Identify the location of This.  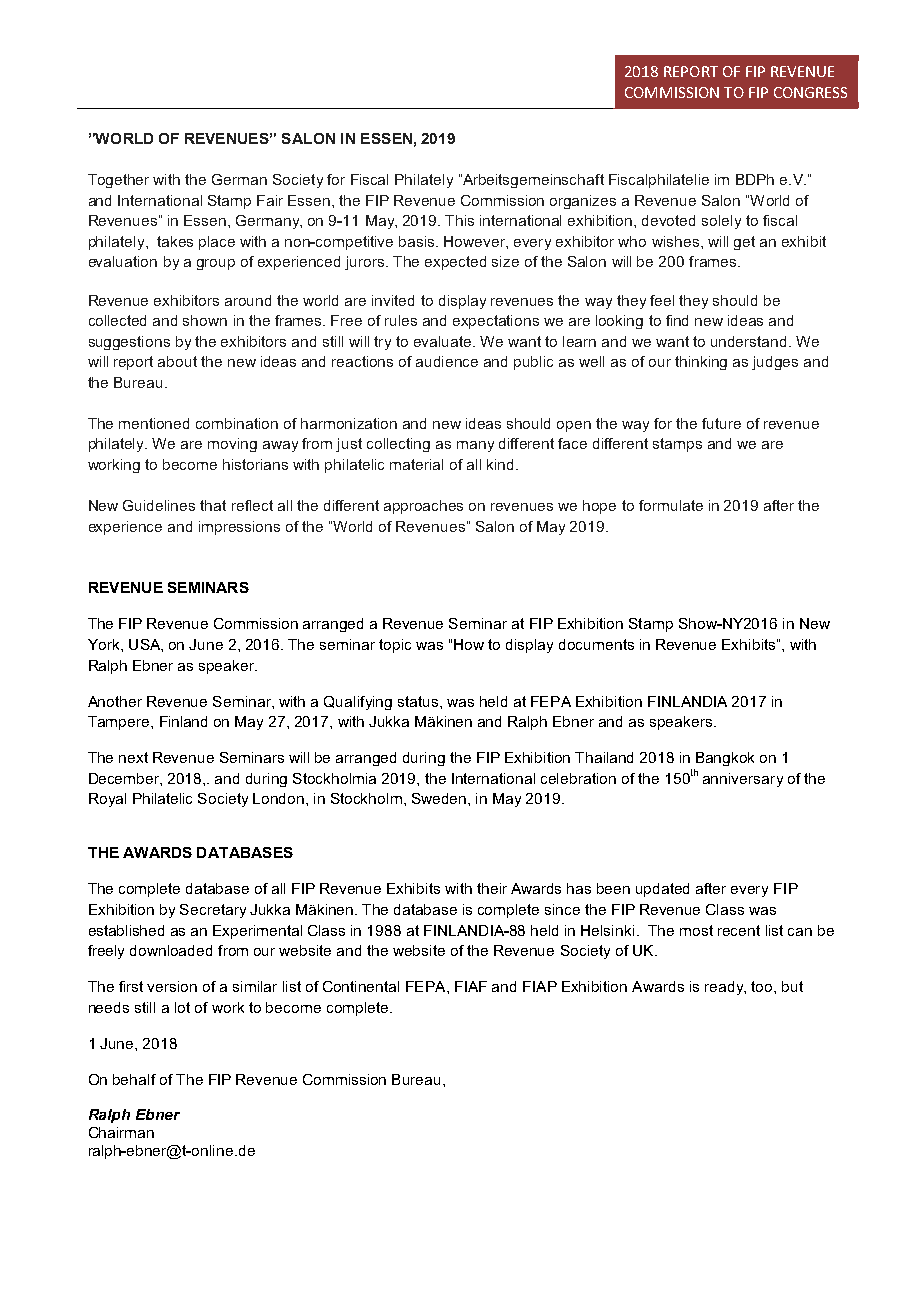
(459, 220).
